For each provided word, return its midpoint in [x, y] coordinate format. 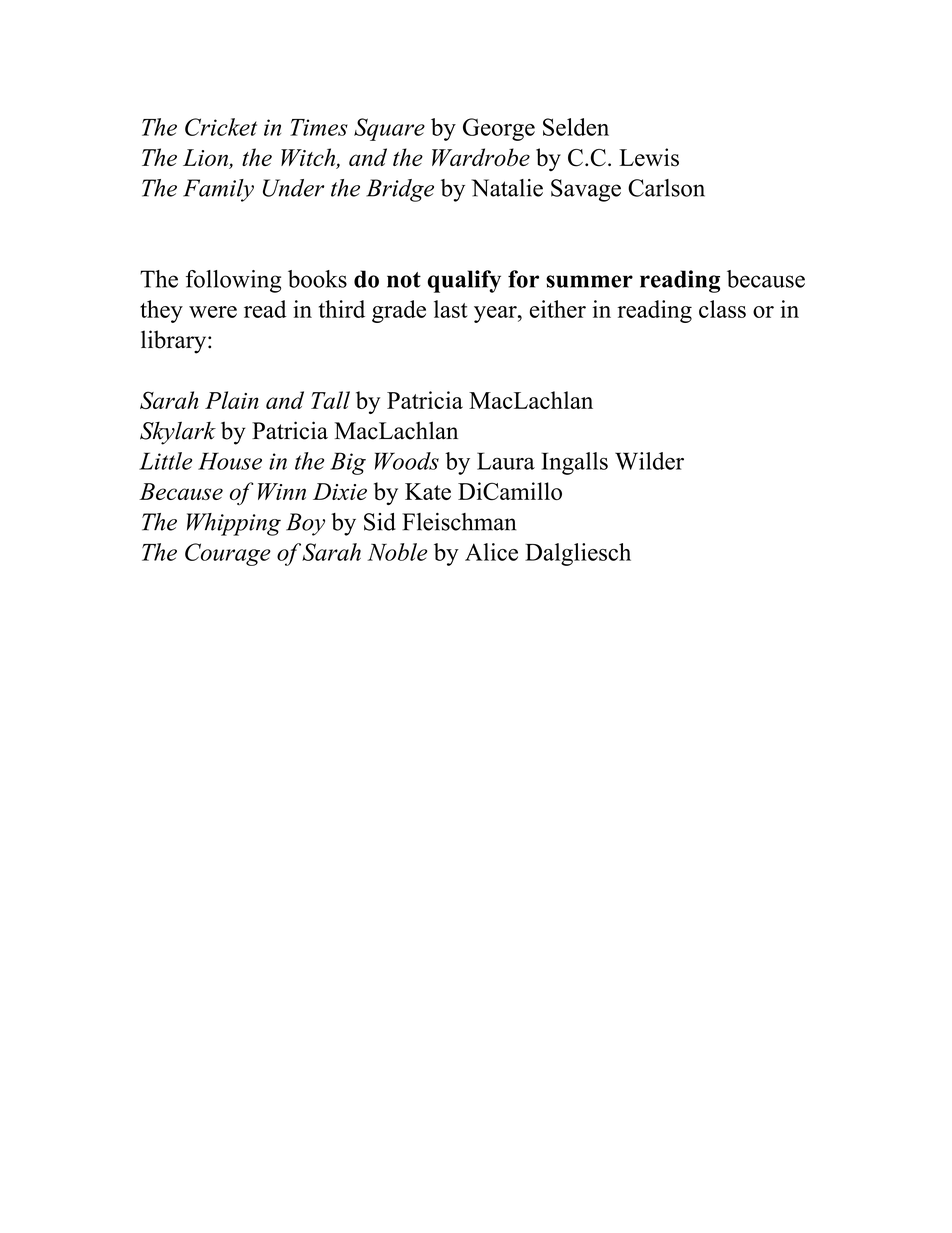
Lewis [649, 157]
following [233, 281]
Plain [232, 400]
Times [319, 127]
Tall [330, 400]
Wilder [649, 461]
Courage [228, 554]
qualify [464, 281]
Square [389, 129]
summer [589, 281]
